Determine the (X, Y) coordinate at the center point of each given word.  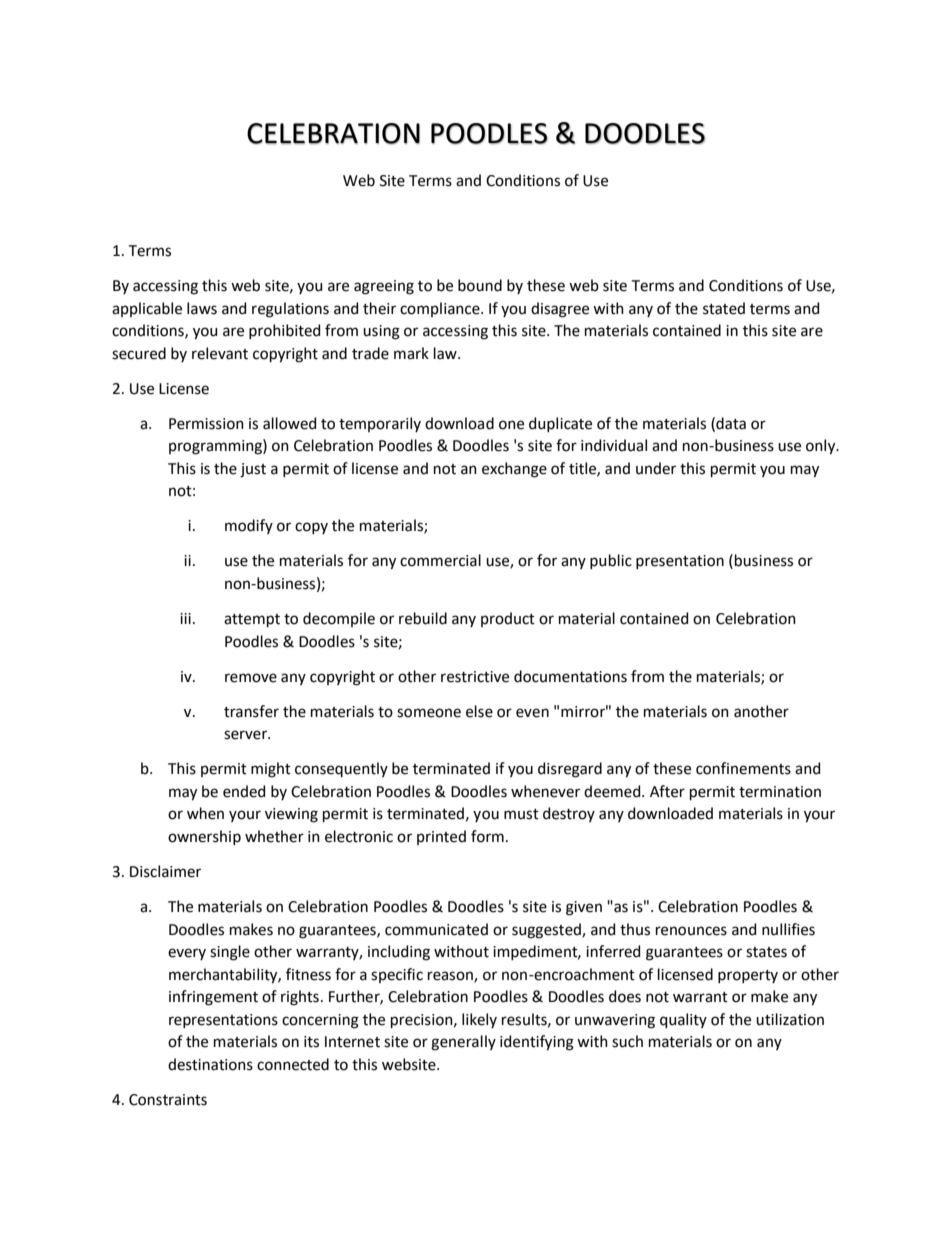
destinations (210, 1064)
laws (202, 308)
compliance (441, 309)
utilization (790, 1019)
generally (463, 1043)
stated (724, 308)
